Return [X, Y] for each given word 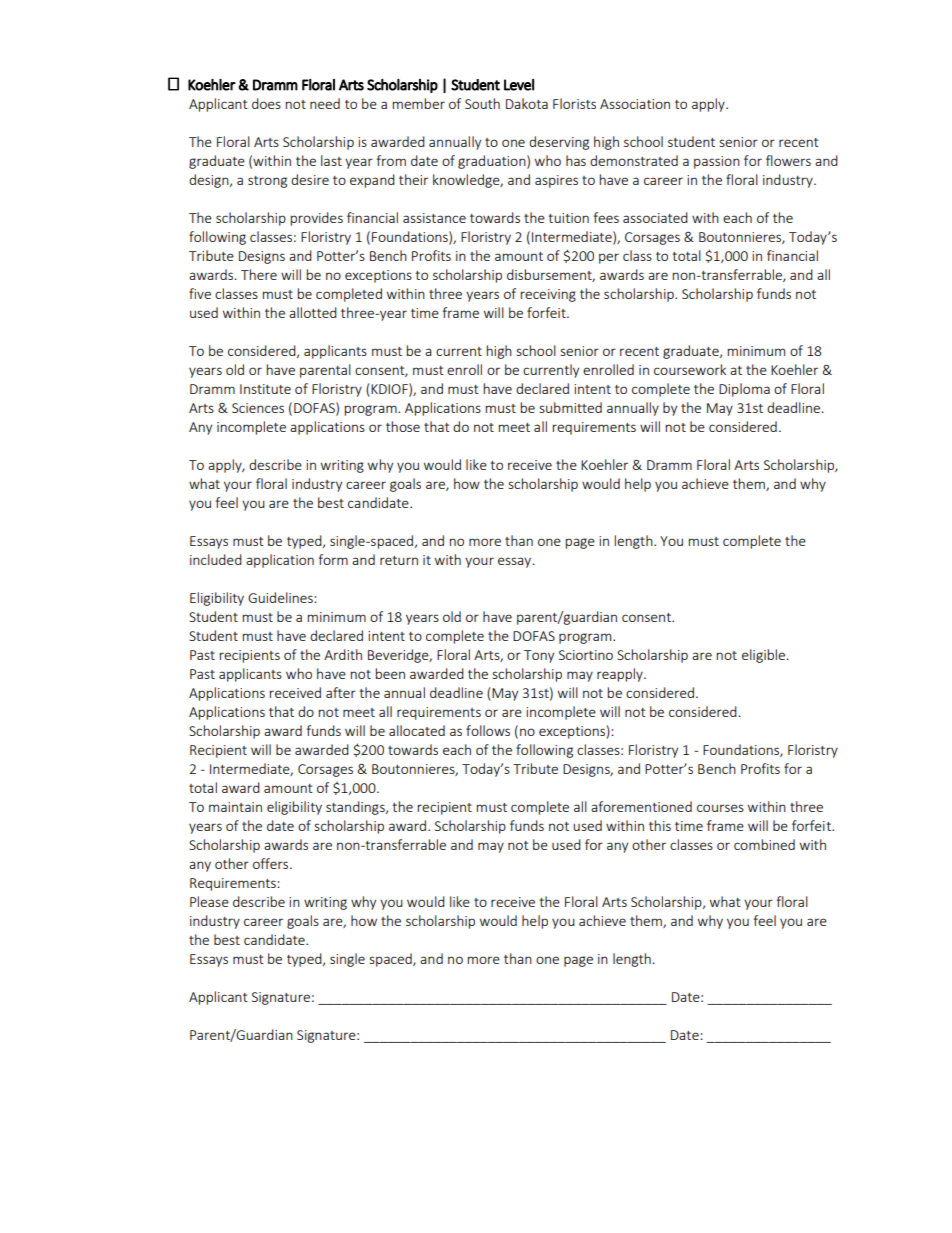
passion [717, 162]
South [482, 103]
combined [764, 844]
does [266, 103]
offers [272, 863]
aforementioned [641, 806]
